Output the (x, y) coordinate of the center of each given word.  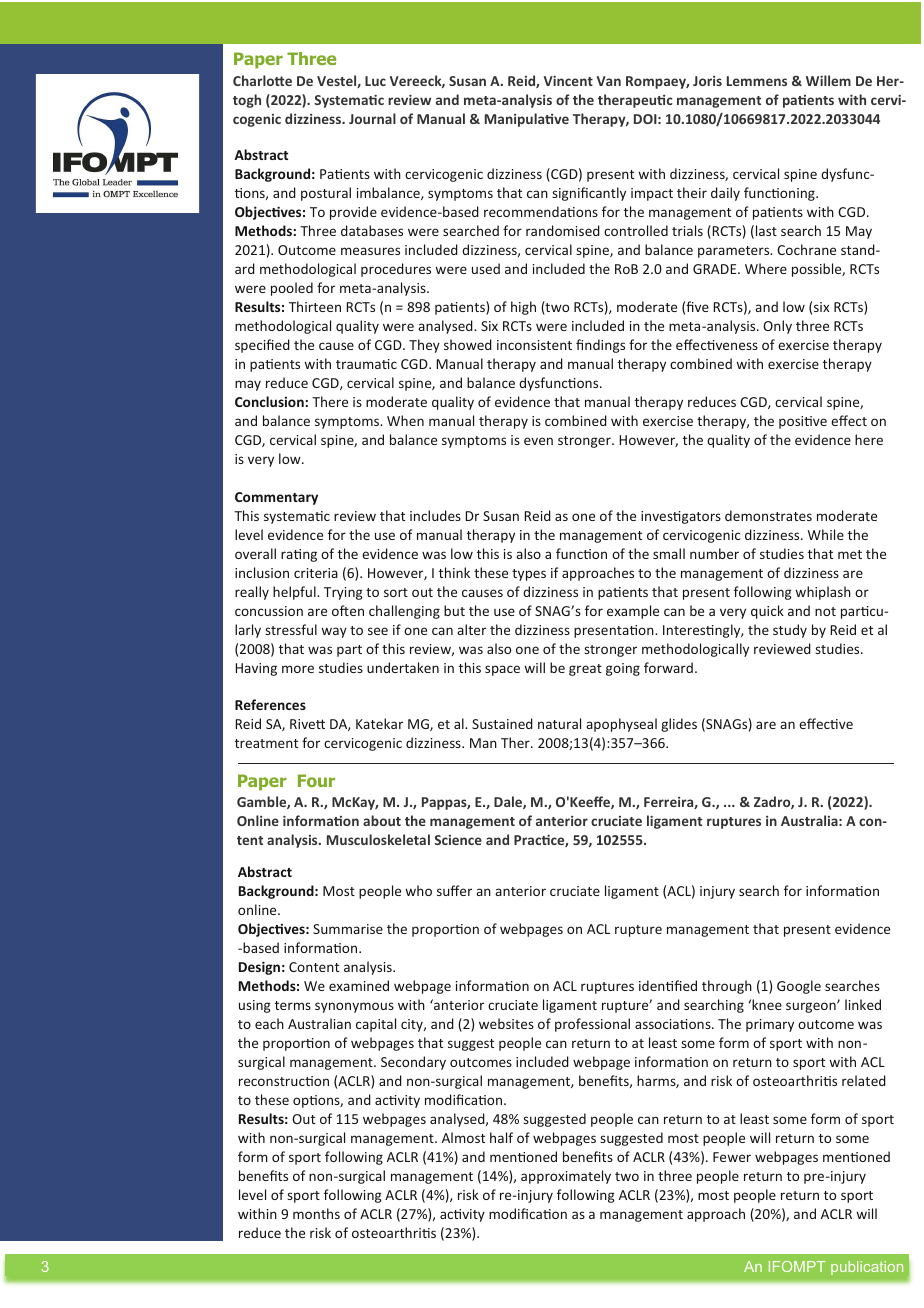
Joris (707, 81)
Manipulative (527, 120)
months (316, 1213)
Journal (372, 118)
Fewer (732, 1157)
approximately (566, 1177)
